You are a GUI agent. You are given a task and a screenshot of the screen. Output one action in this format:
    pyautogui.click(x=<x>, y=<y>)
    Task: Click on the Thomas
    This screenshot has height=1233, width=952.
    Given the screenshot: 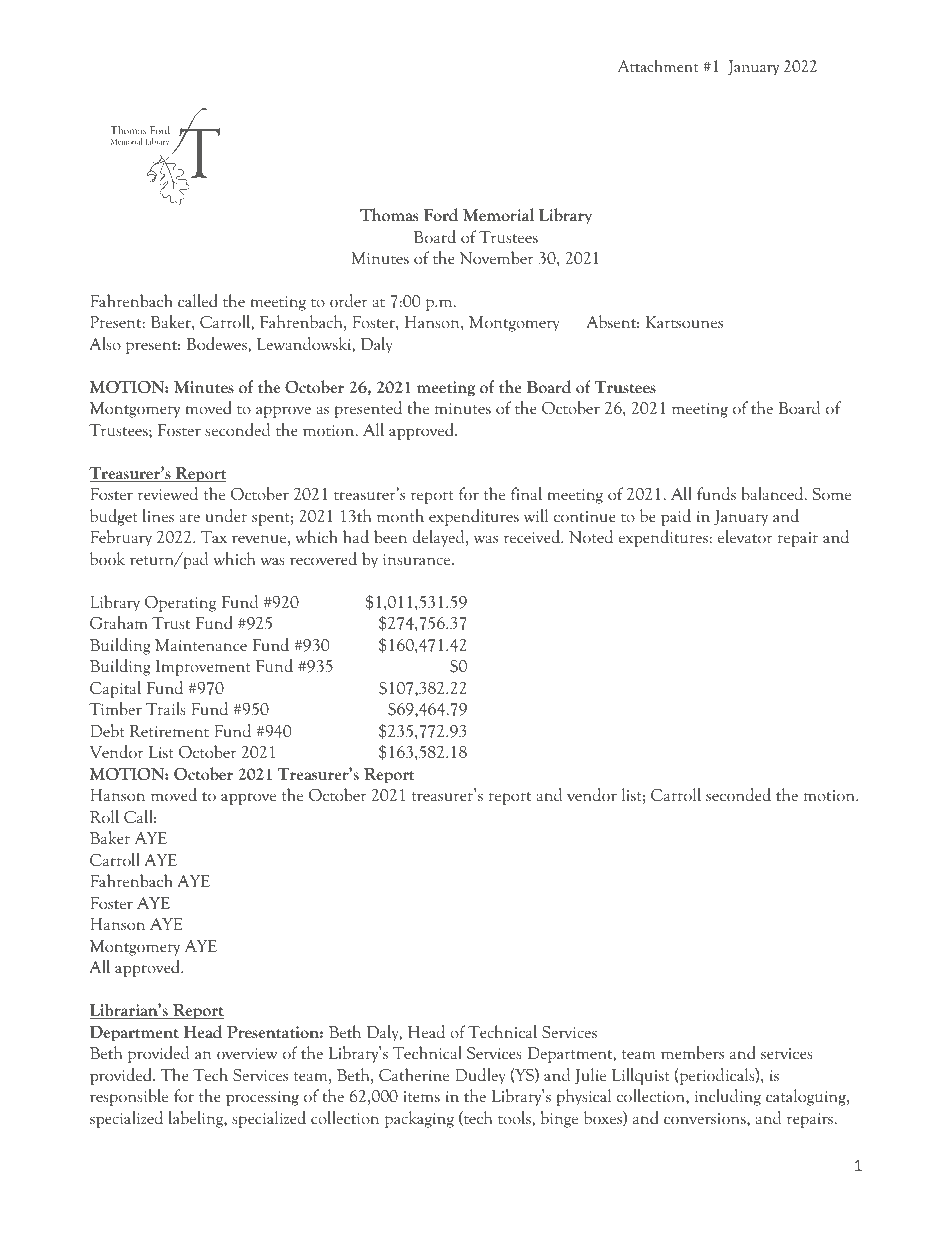 What is the action you would take?
    pyautogui.click(x=389, y=215)
